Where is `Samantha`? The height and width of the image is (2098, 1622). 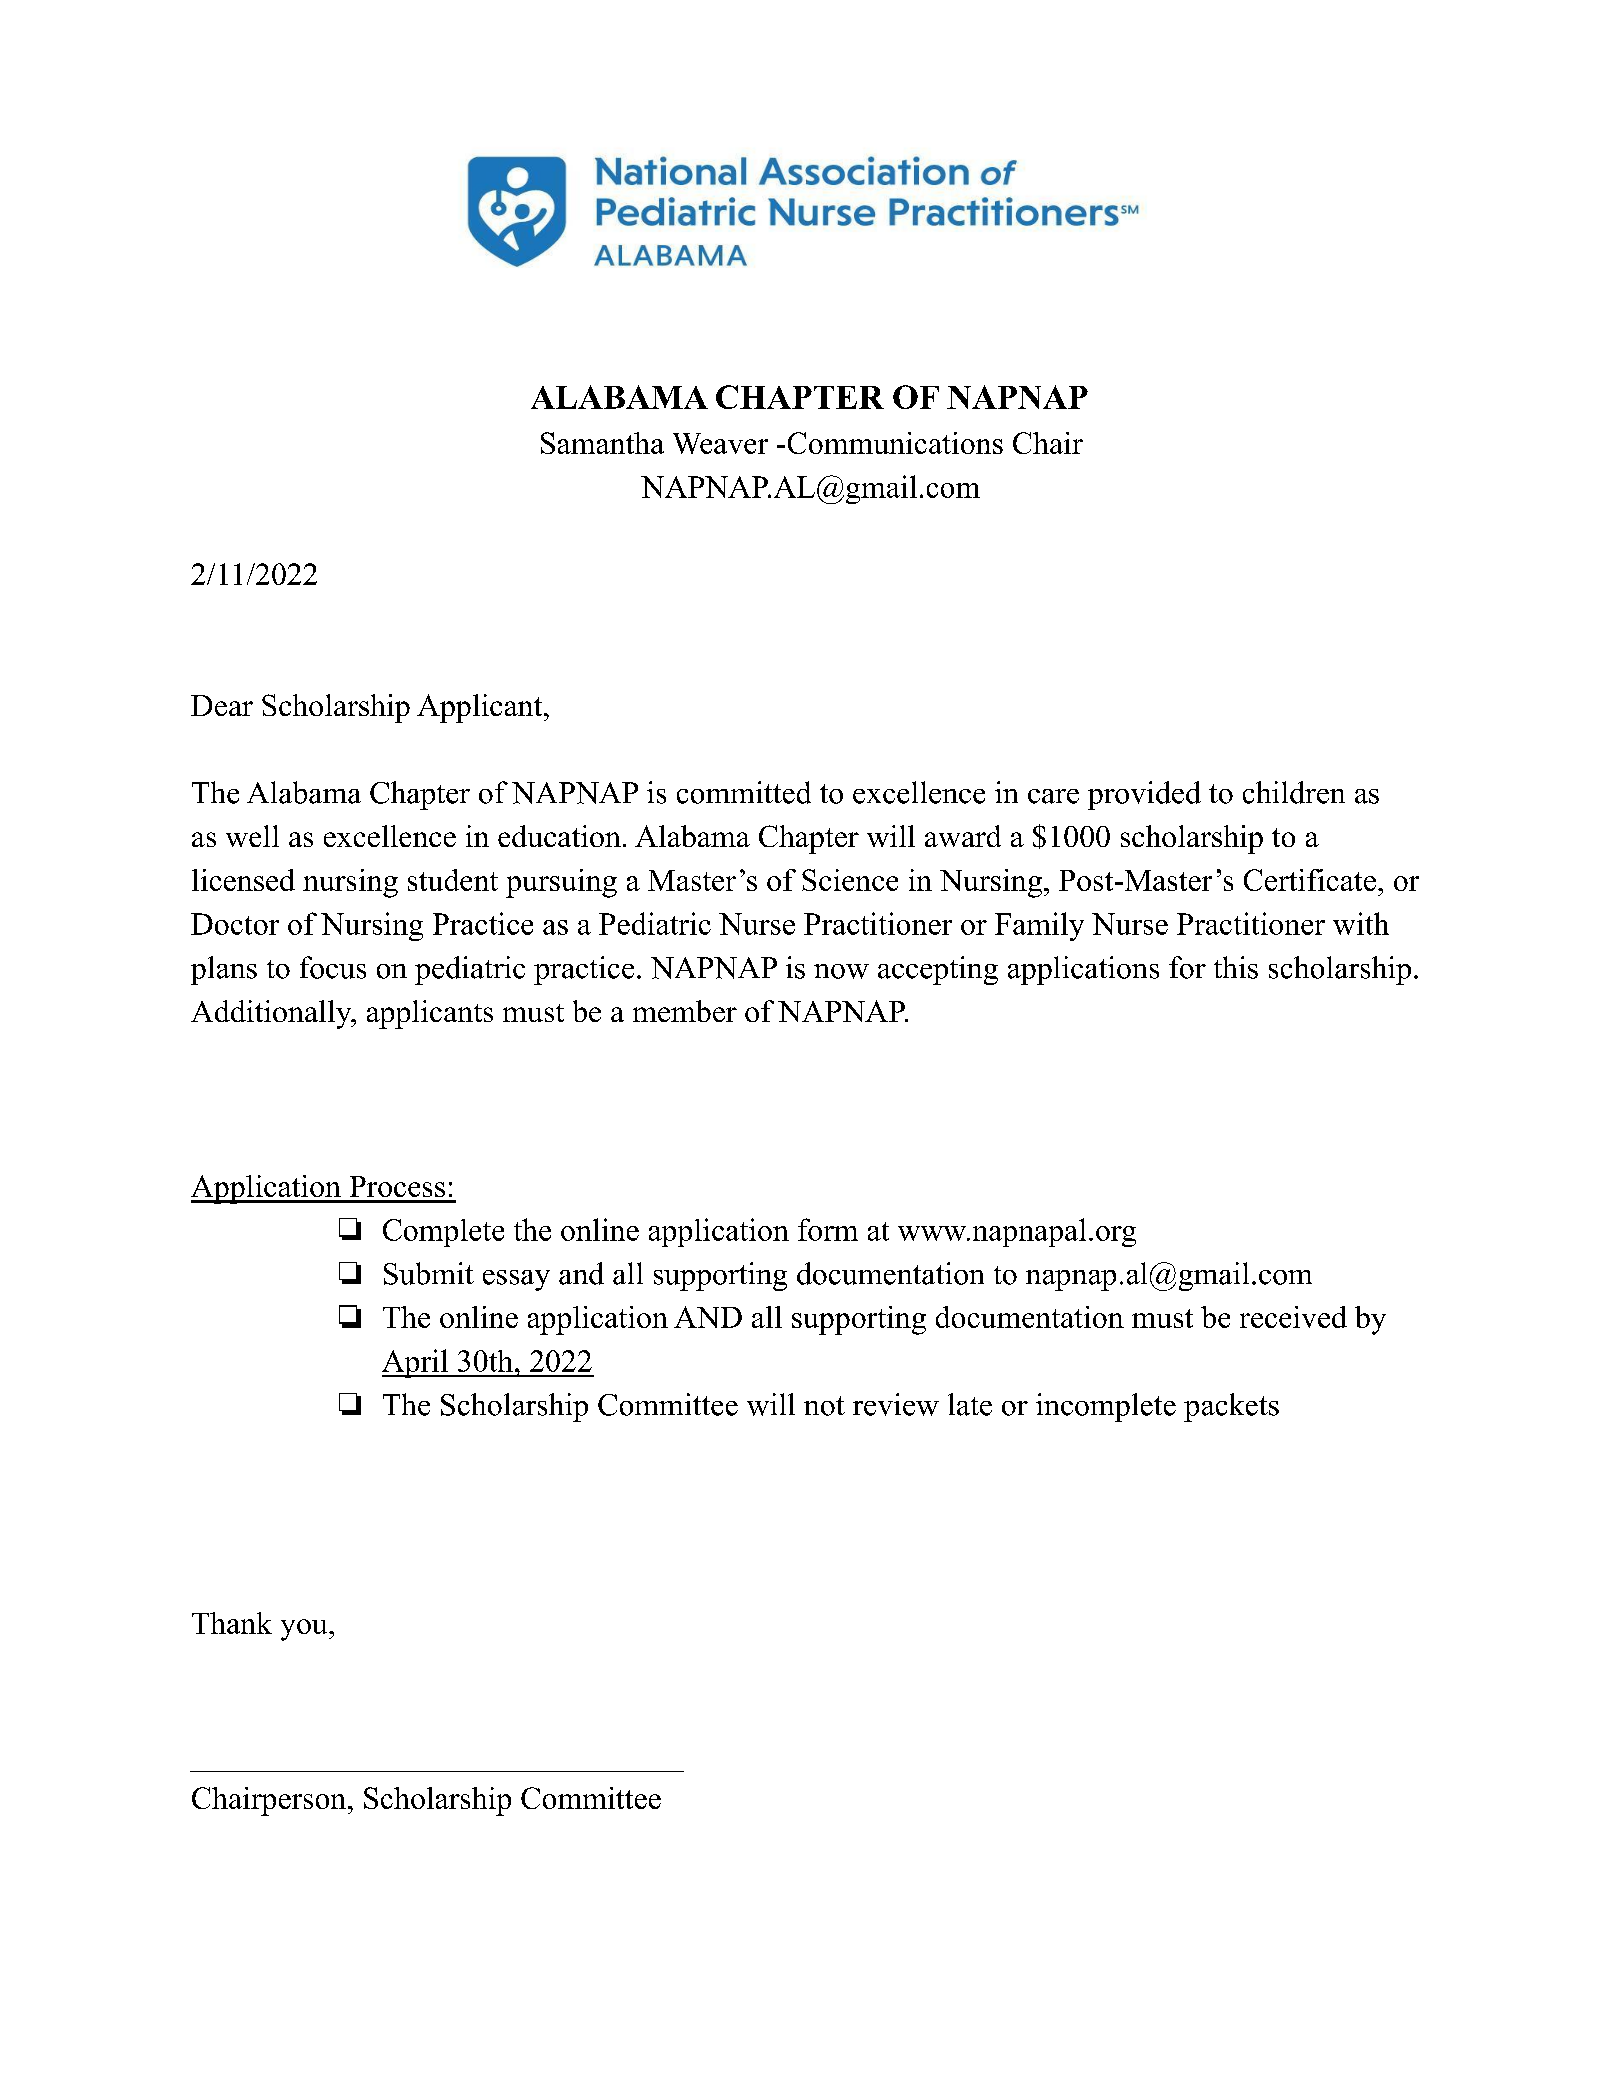
Samantha is located at coordinates (602, 443).
